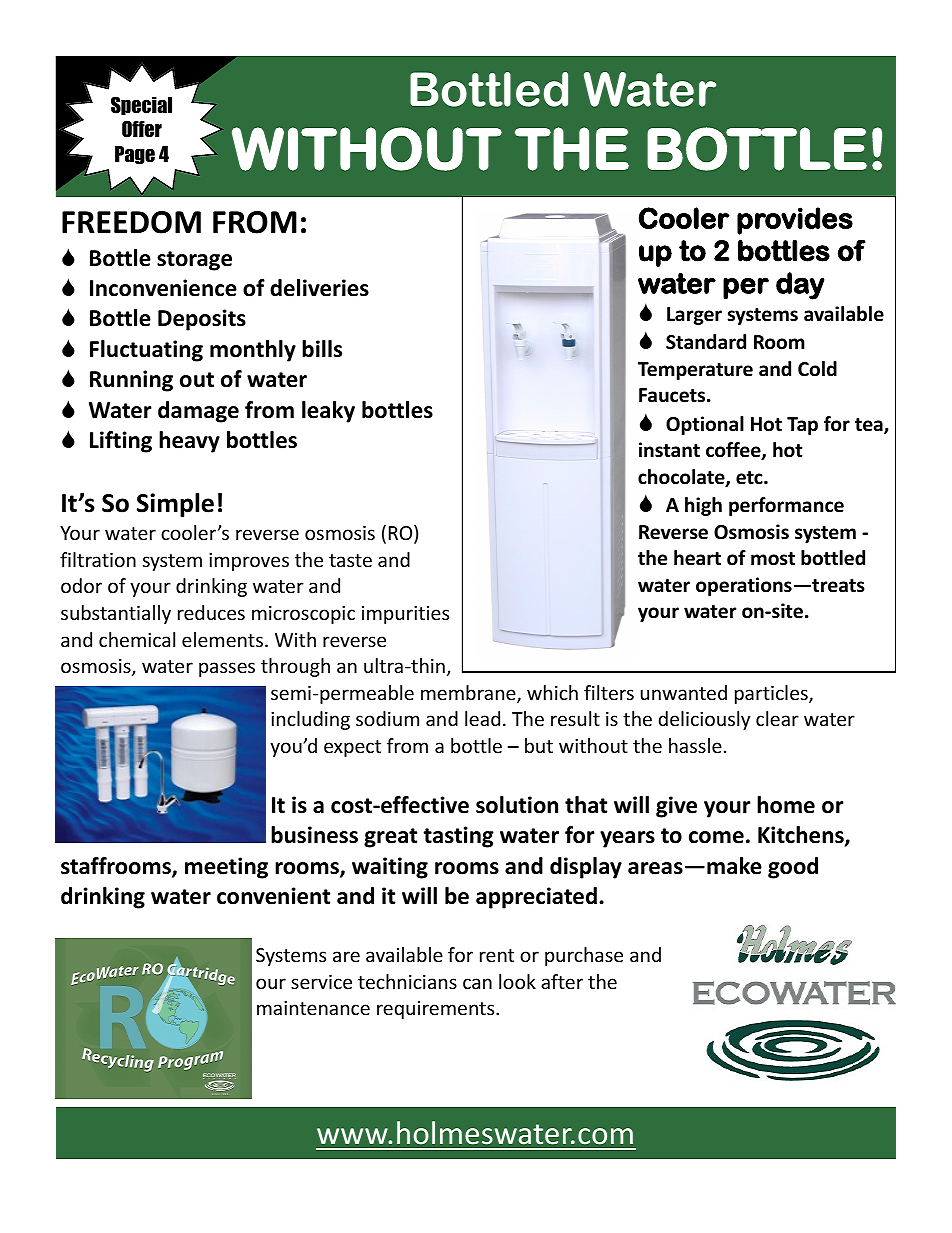 The height and width of the screenshot is (1233, 952). I want to click on Offer, so click(142, 129).
